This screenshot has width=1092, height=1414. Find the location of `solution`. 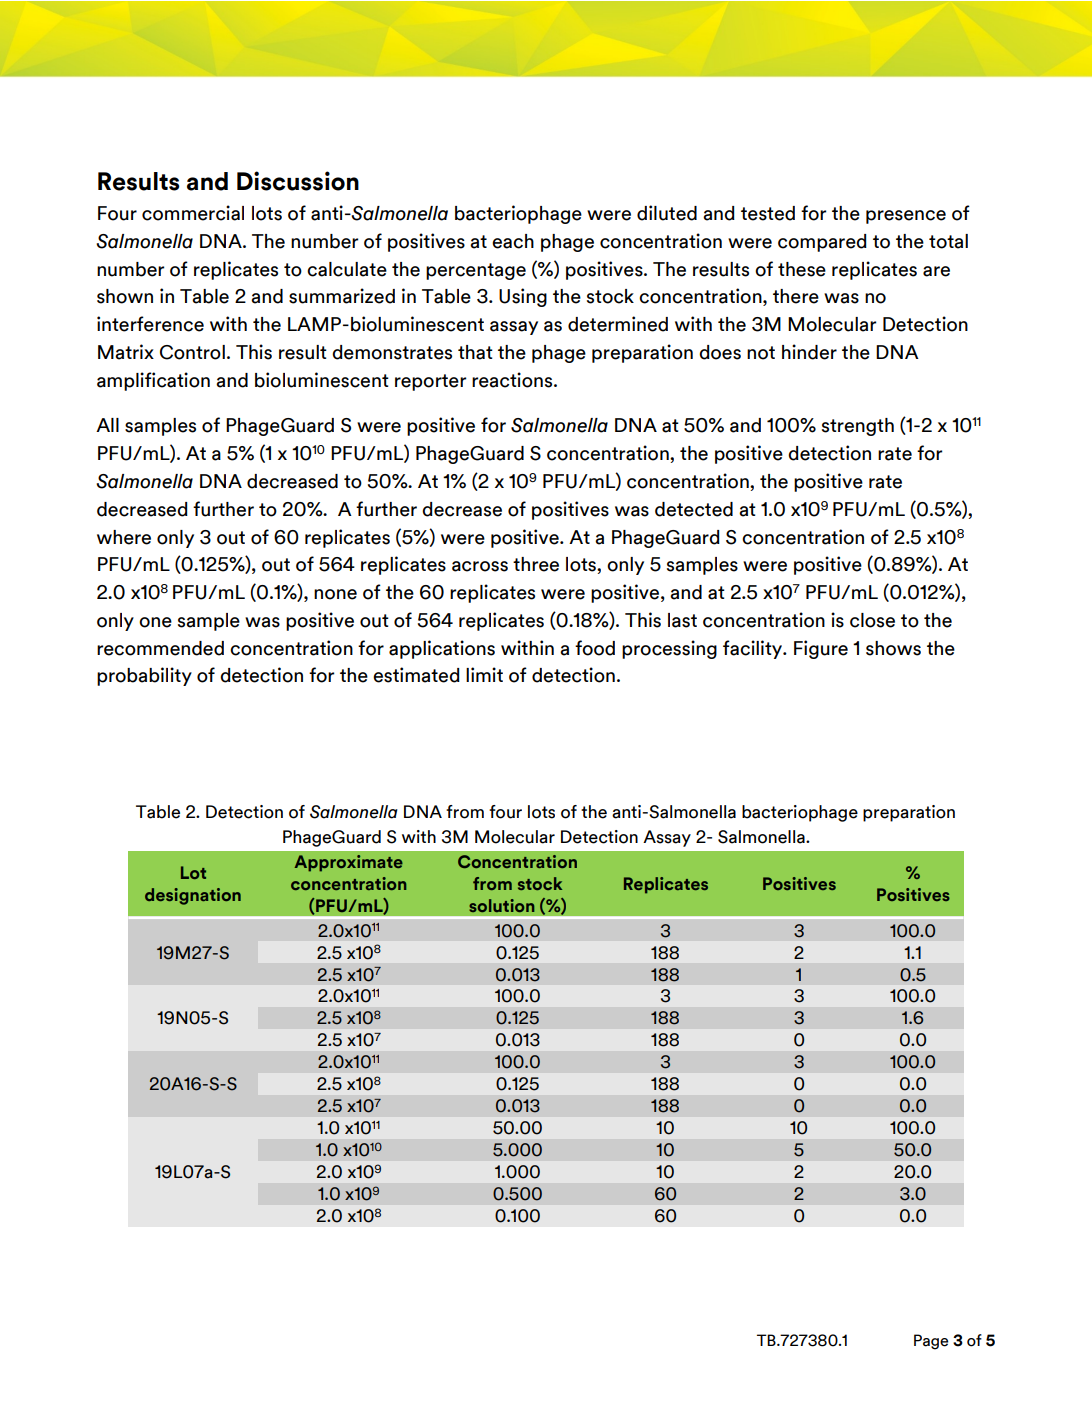

solution is located at coordinates (501, 905).
